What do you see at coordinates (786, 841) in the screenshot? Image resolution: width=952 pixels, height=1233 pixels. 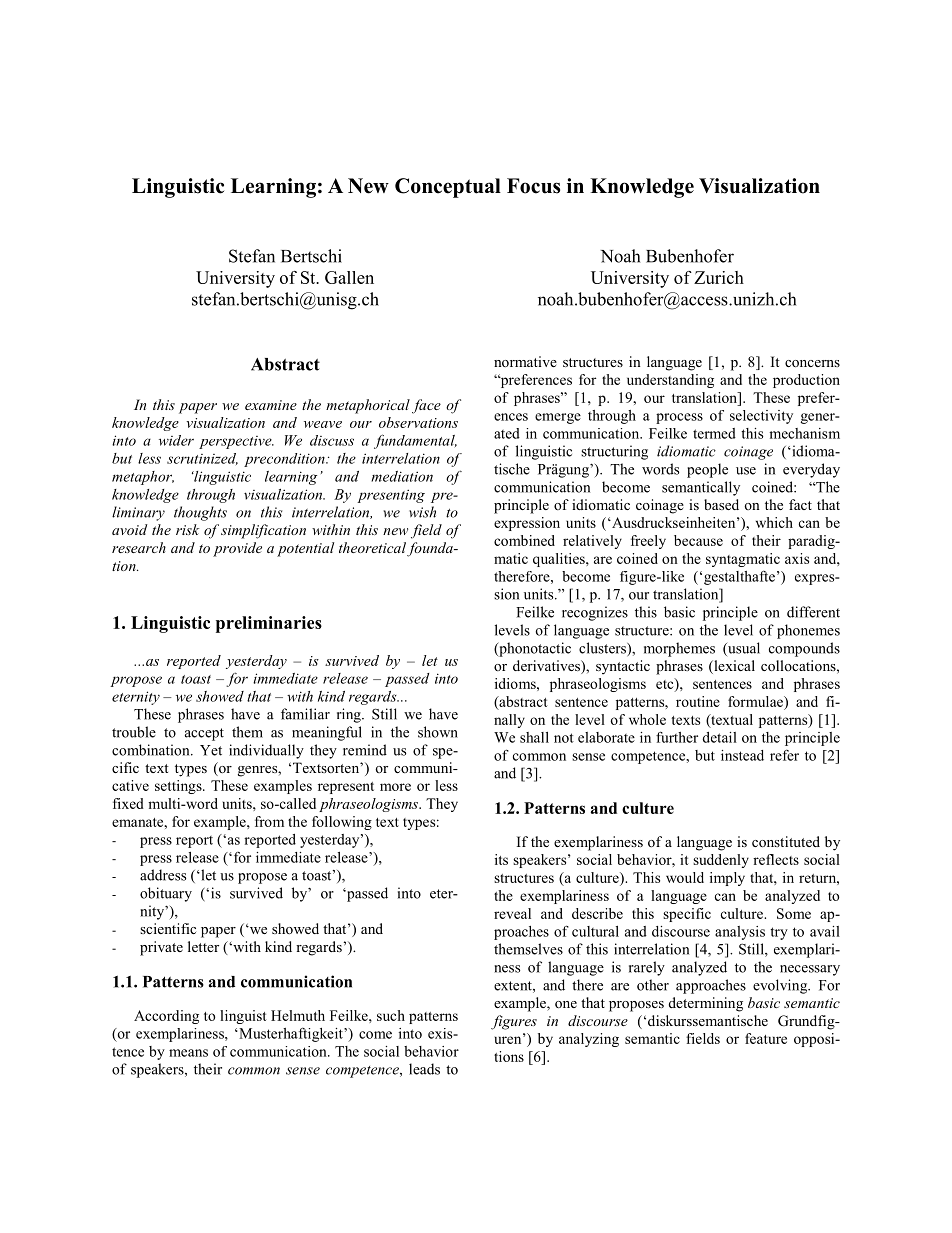 I see `constituted` at bounding box center [786, 841].
